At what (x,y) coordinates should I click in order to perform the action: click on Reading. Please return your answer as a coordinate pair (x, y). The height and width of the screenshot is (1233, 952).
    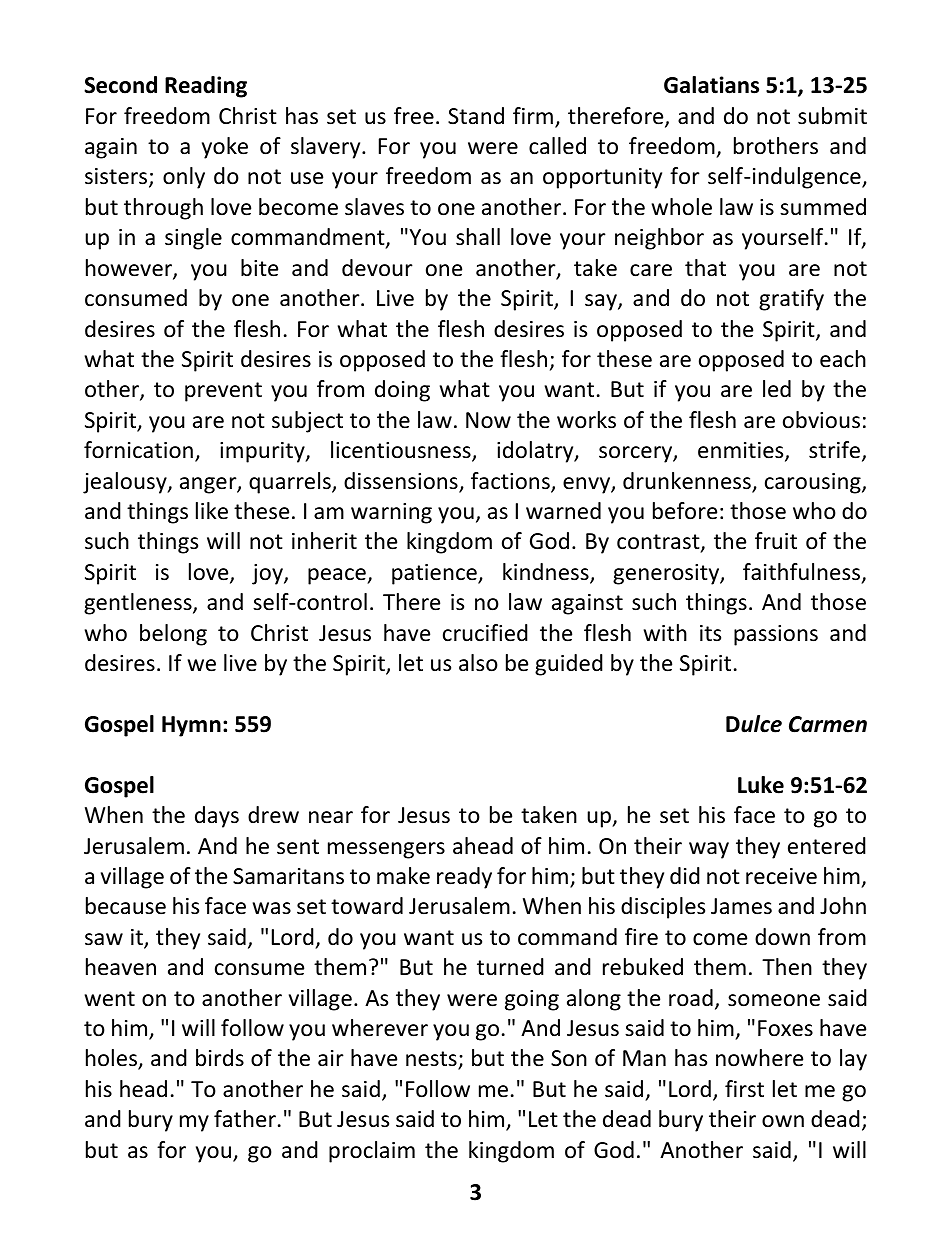
    Looking at the image, I should click on (206, 87).
